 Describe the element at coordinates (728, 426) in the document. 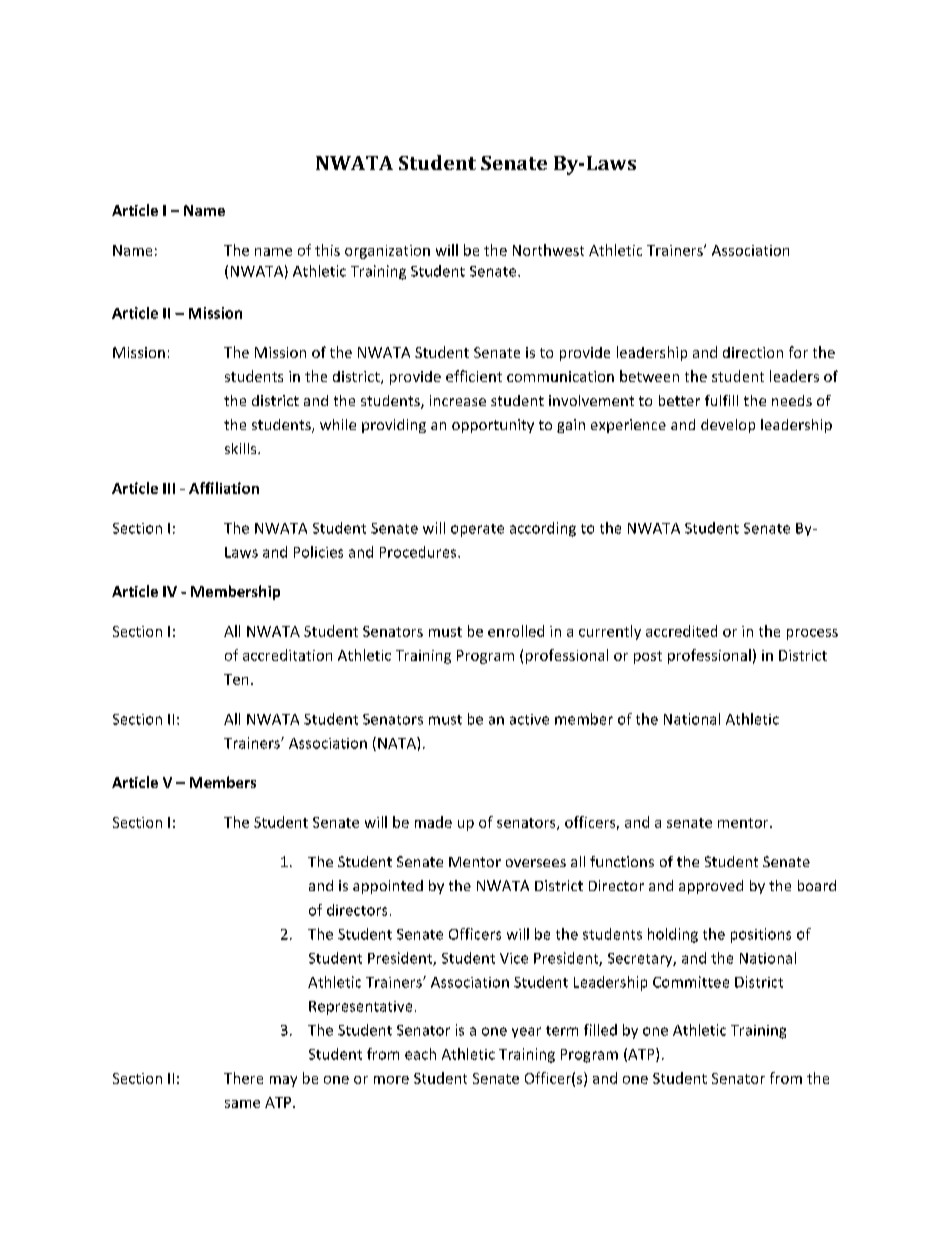

I see `develop` at that location.
